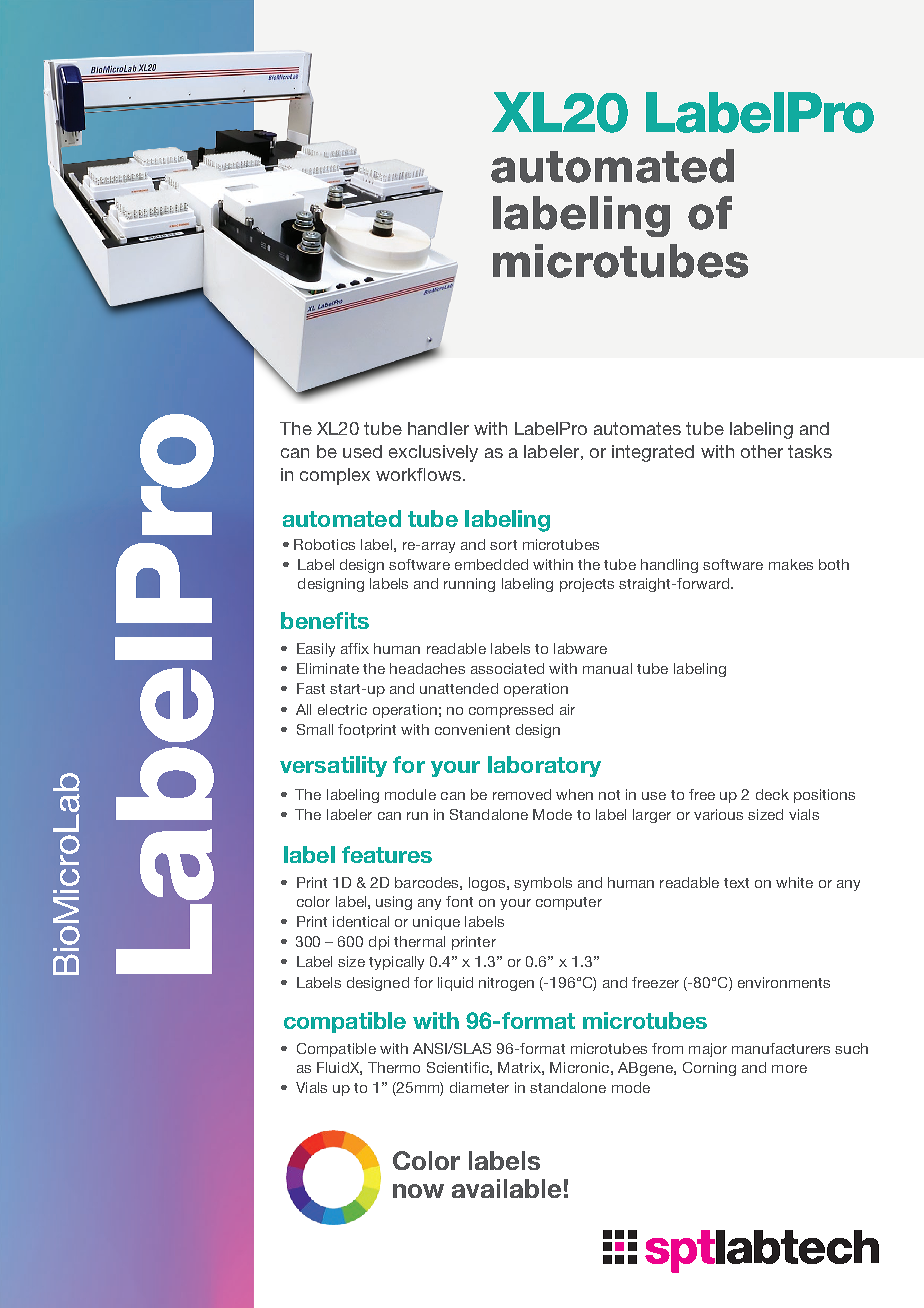 Image resolution: width=924 pixels, height=1308 pixels. Describe the element at coordinates (772, 794) in the screenshot. I see `deck` at that location.
